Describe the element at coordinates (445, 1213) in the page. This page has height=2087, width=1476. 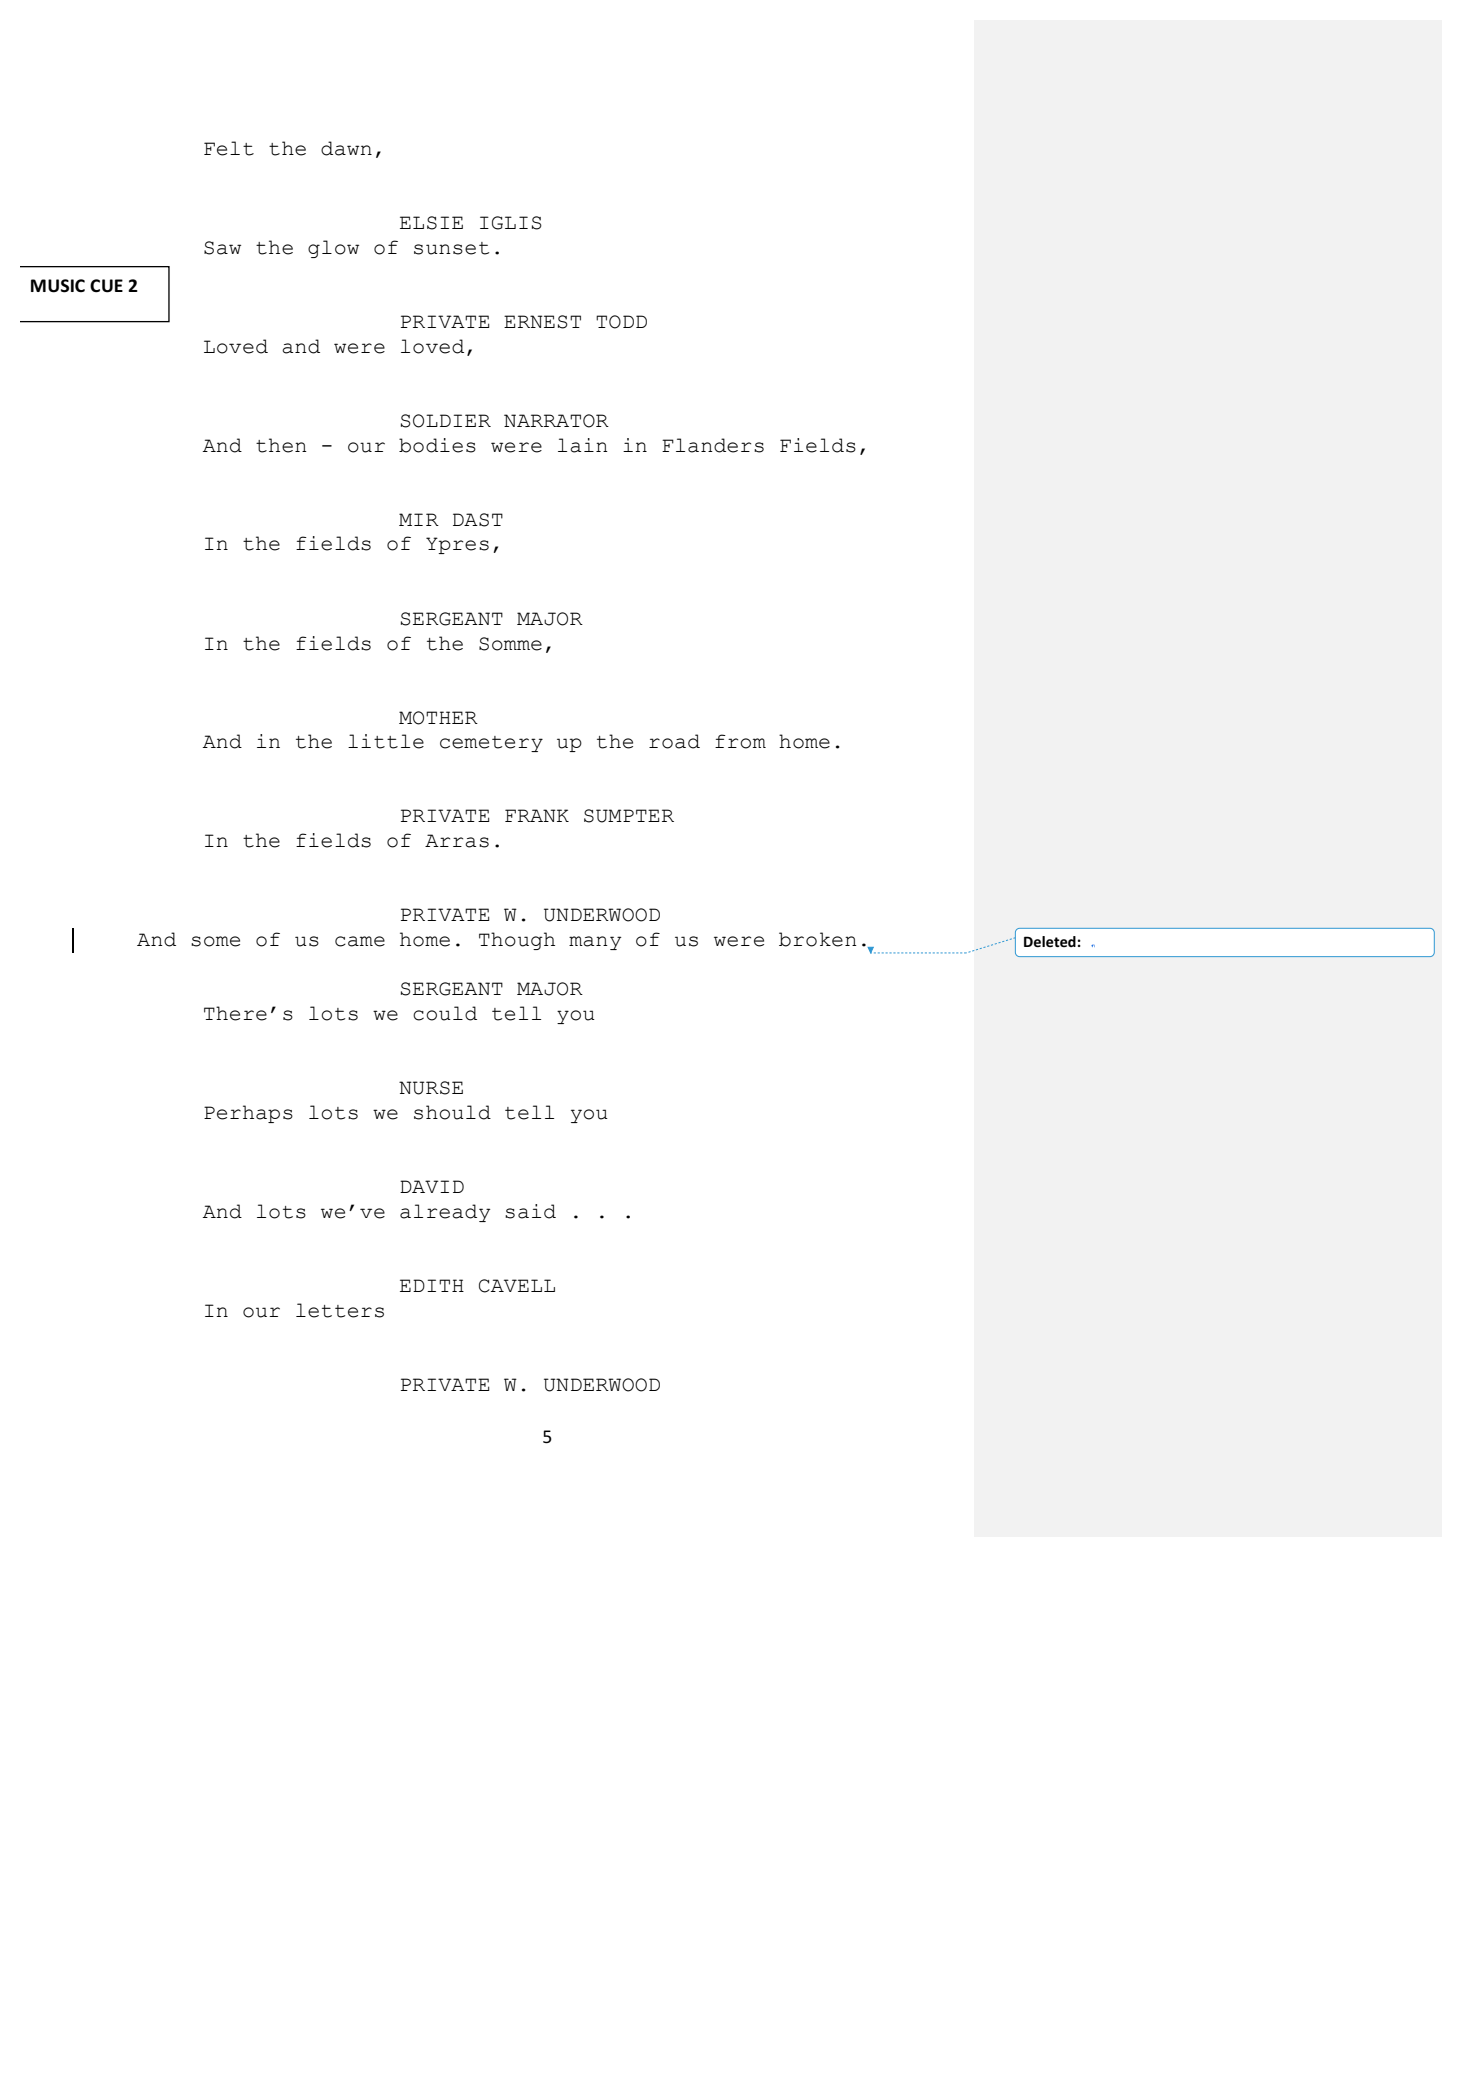
I see `already` at that location.
